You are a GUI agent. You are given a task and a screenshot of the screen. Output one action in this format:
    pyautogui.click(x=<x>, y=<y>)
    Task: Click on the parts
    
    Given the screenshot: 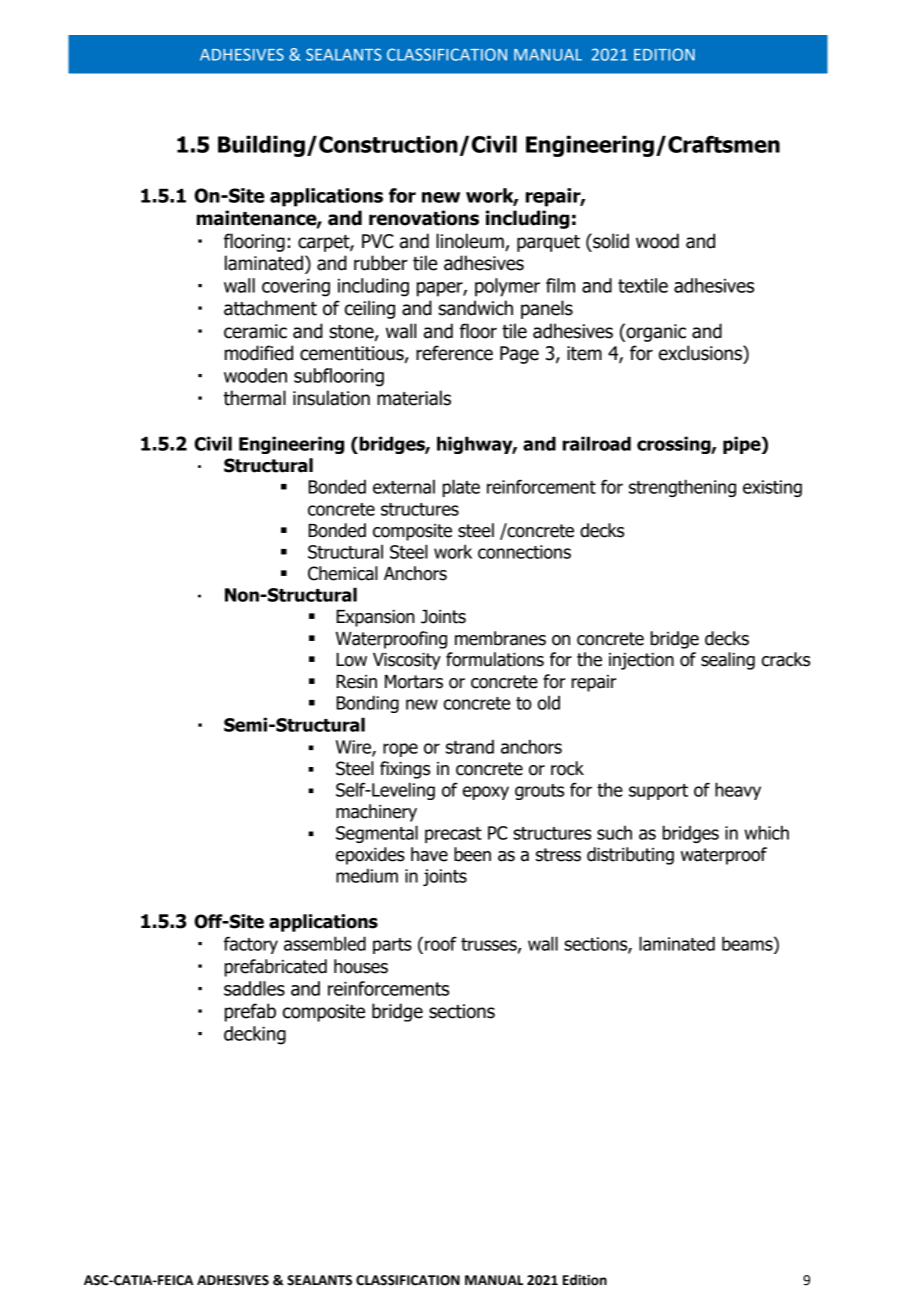 What is the action you would take?
    pyautogui.click(x=392, y=946)
